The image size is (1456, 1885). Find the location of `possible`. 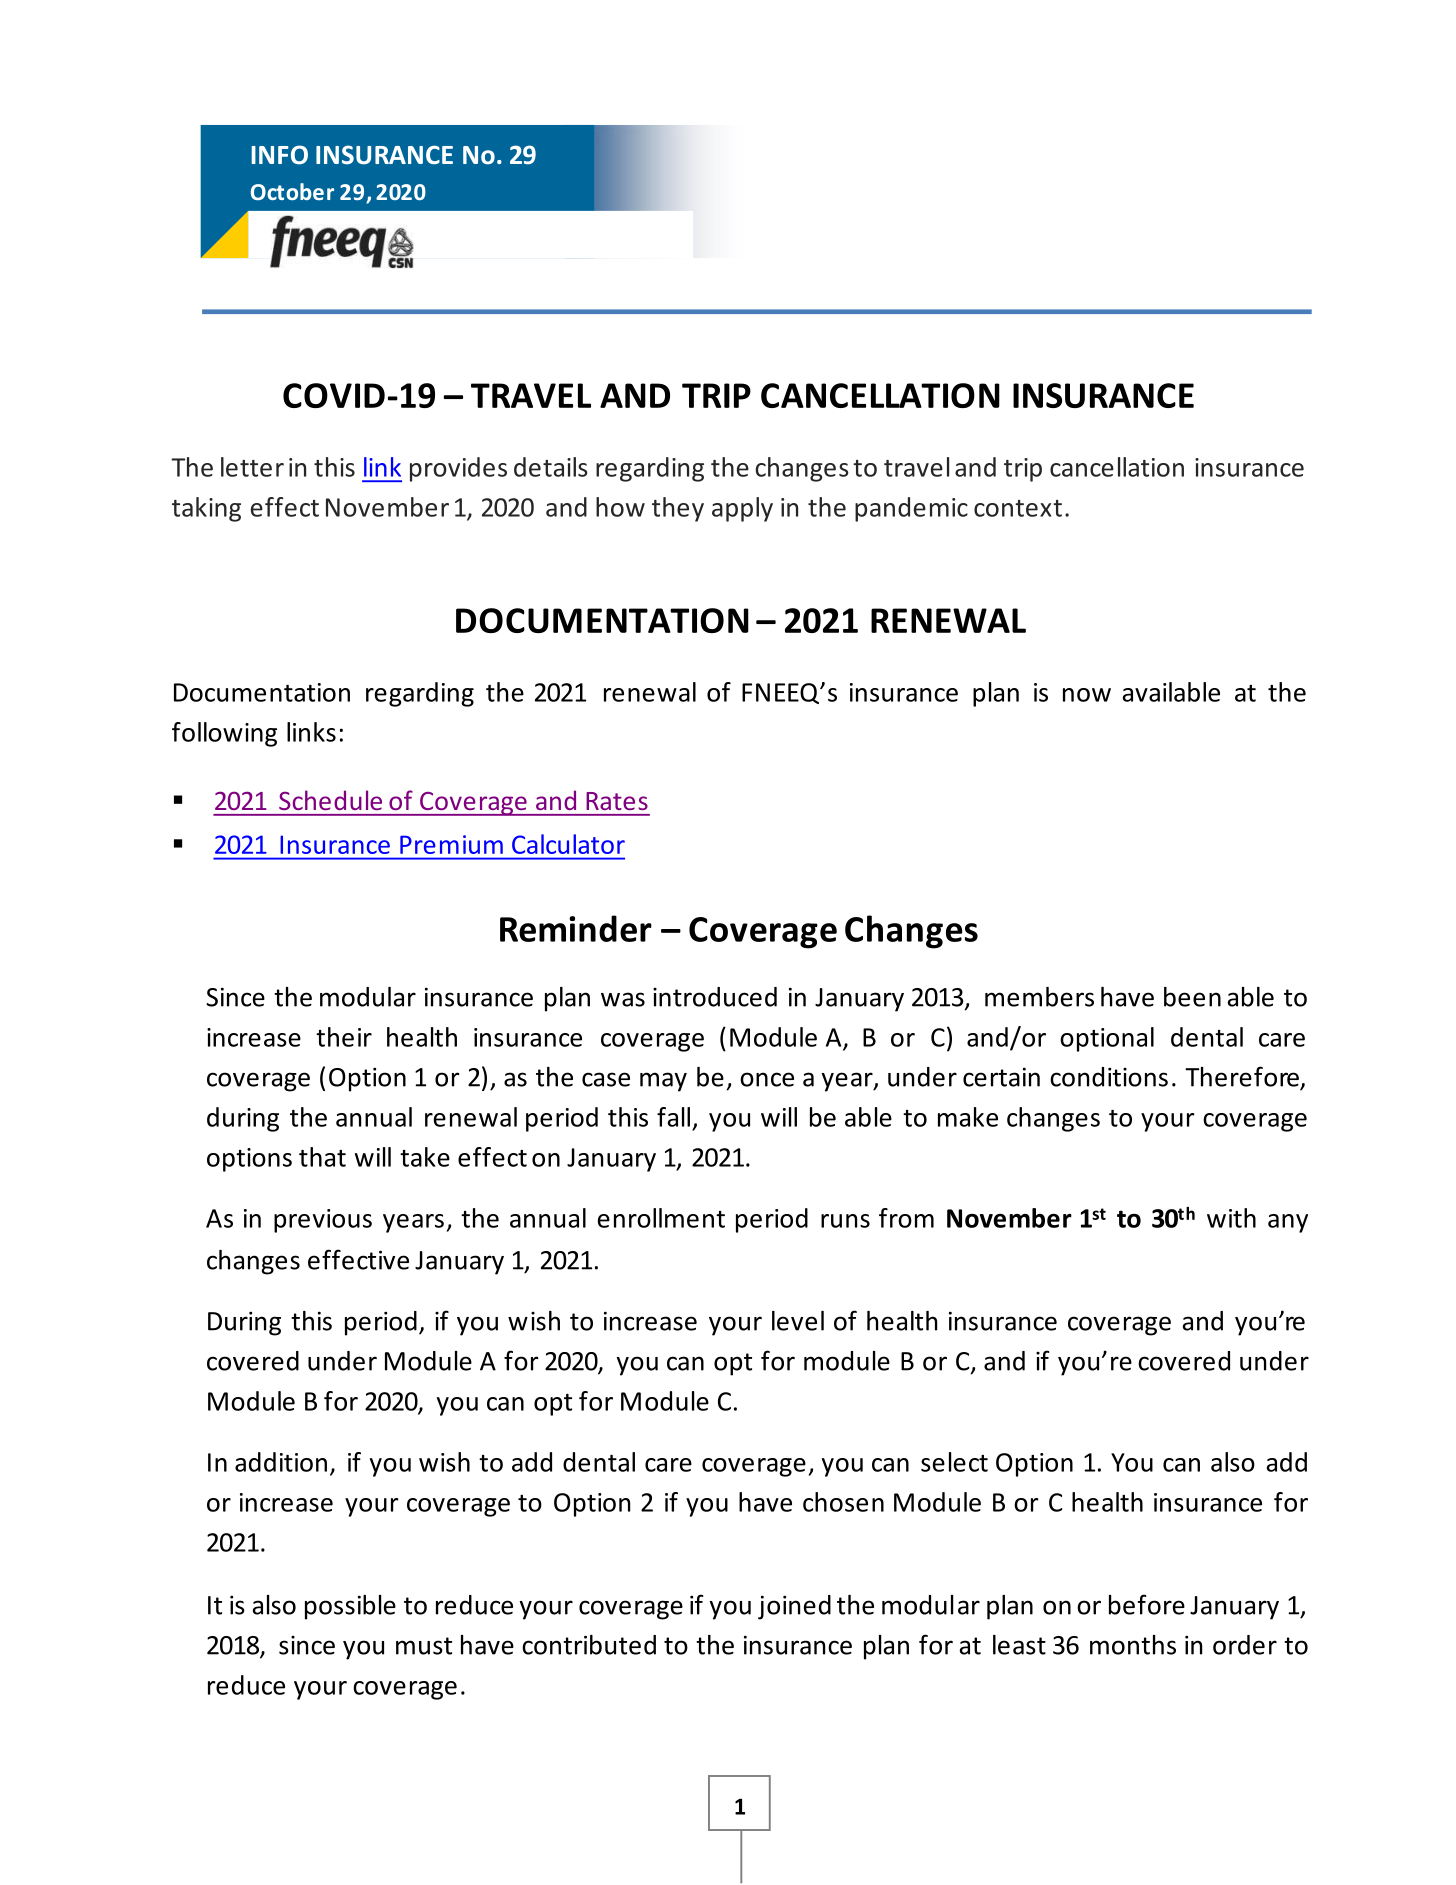

possible is located at coordinates (350, 1607).
